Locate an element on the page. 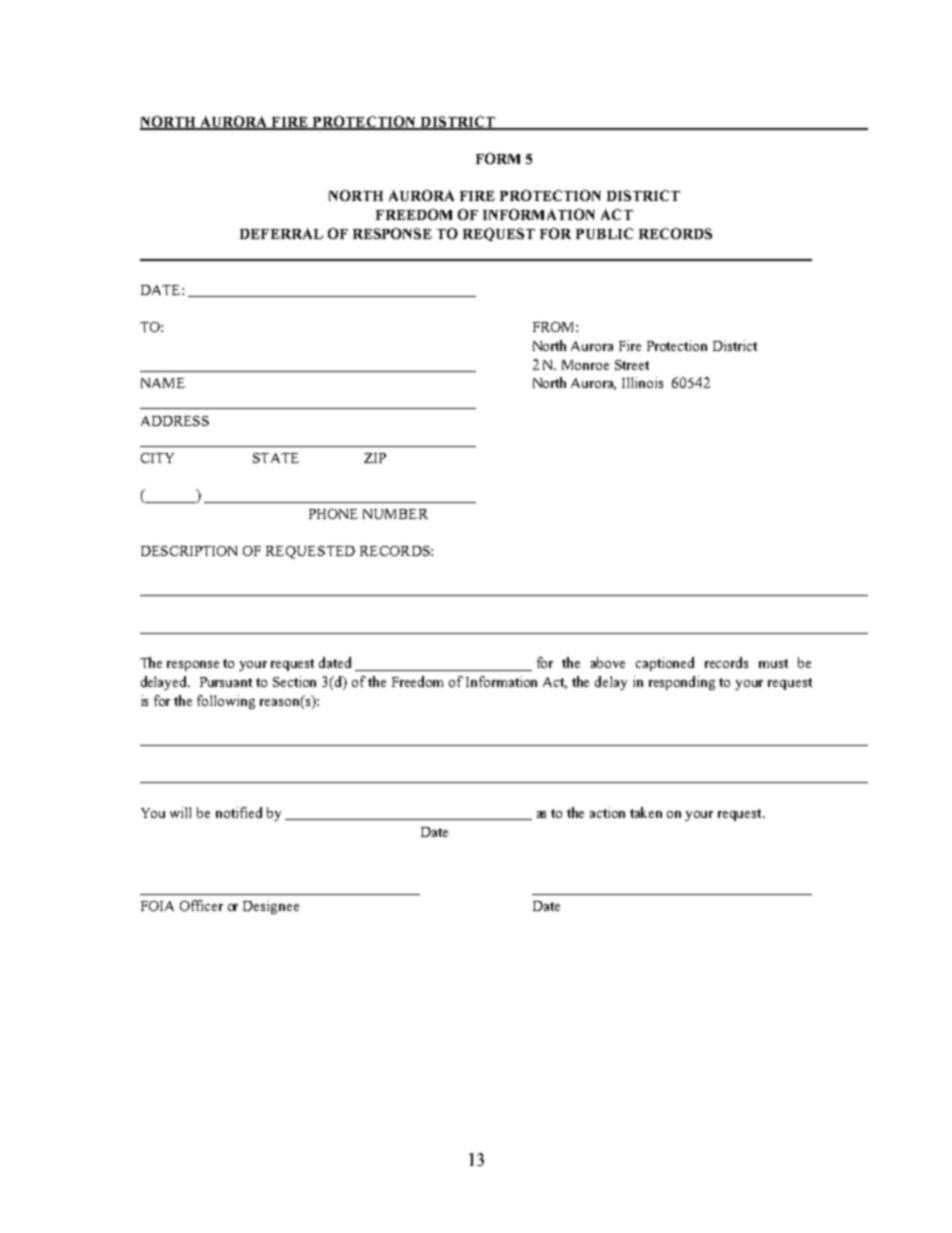  notified is located at coordinates (239, 812).
